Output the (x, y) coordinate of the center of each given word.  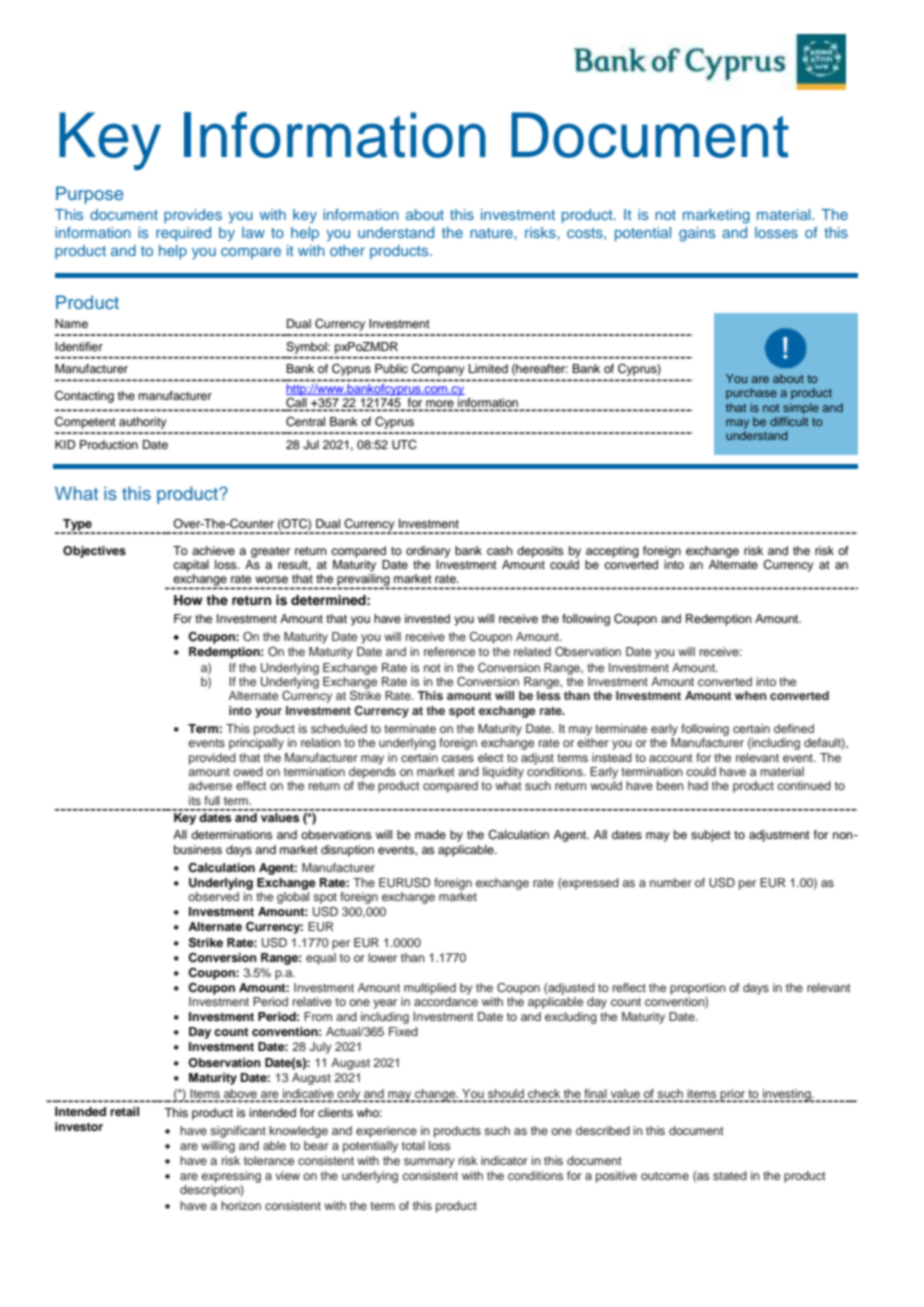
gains (697, 234)
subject (711, 836)
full (212, 800)
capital (191, 566)
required (183, 234)
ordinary (428, 552)
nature (492, 233)
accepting (612, 552)
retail (124, 1111)
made (430, 834)
